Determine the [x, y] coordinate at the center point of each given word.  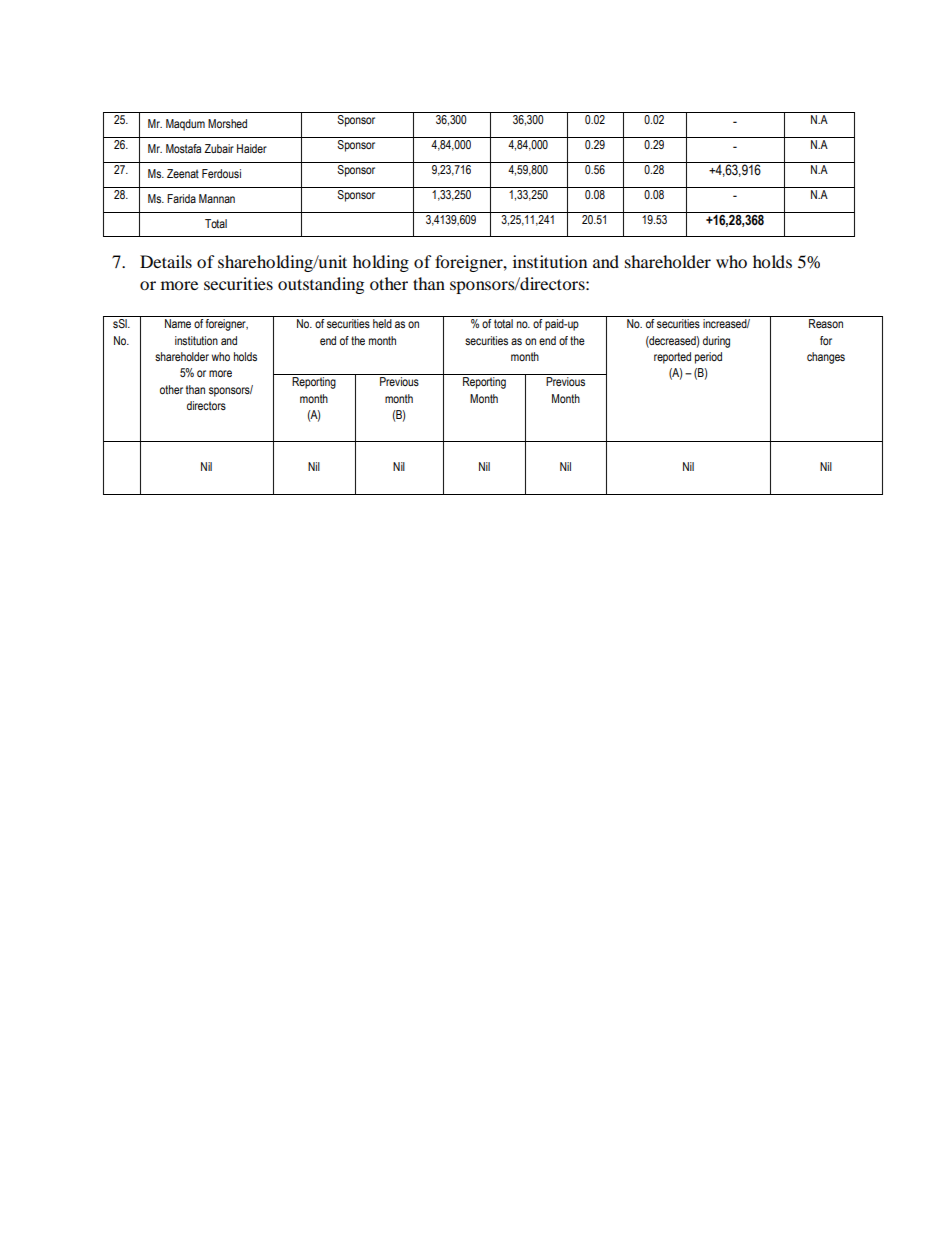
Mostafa [183, 148]
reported [672, 358]
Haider [252, 148]
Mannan [217, 198]
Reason [826, 323]
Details [166, 261]
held [382, 323]
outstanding [321, 285]
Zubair [219, 148]
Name [178, 323]
